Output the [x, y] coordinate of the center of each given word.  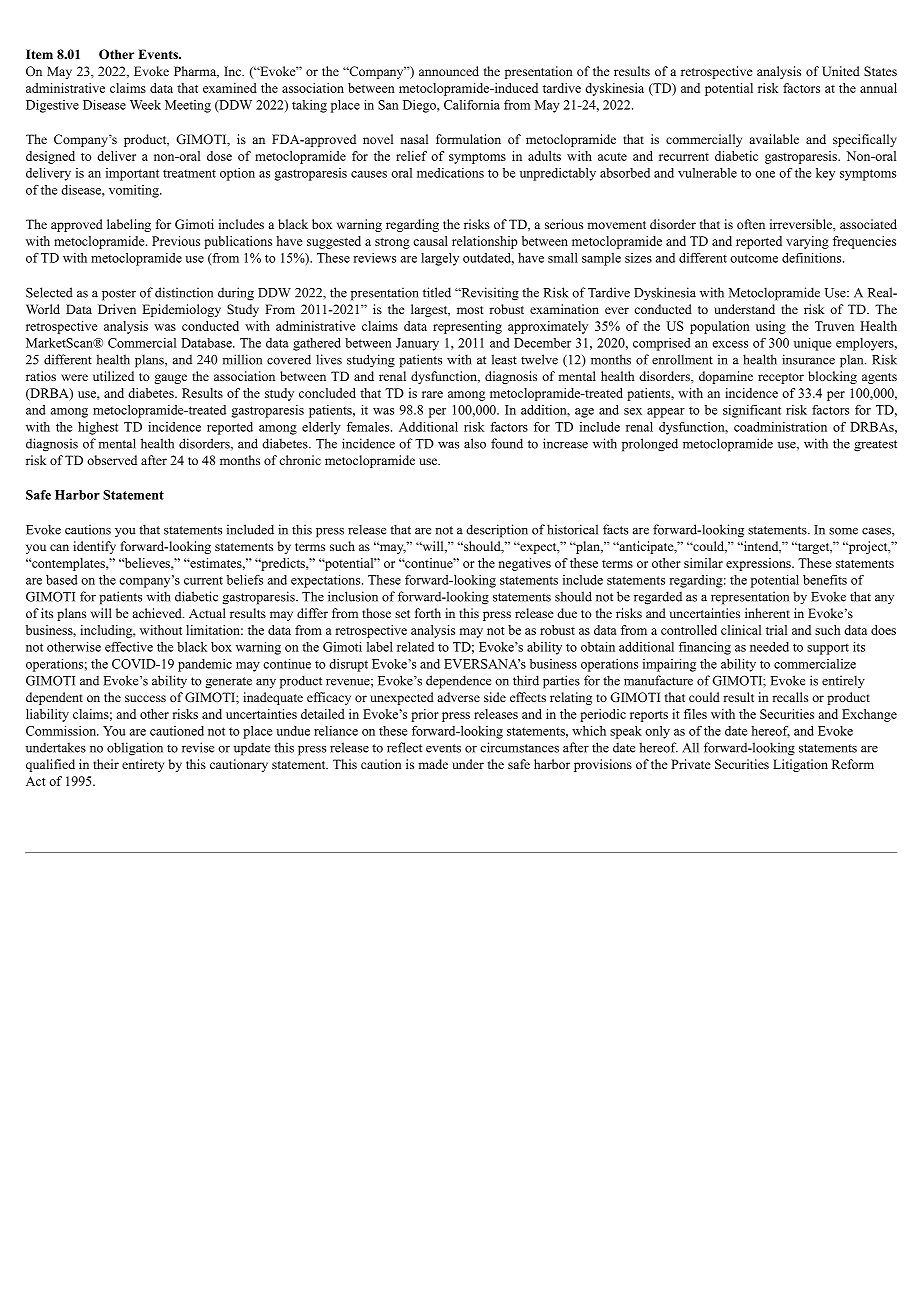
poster [119, 295]
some [843, 531]
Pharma [196, 72]
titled [437, 292]
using [771, 327]
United [841, 71]
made [433, 764]
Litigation [800, 765]
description [497, 531]
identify [94, 547]
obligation [135, 749]
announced [449, 71]
